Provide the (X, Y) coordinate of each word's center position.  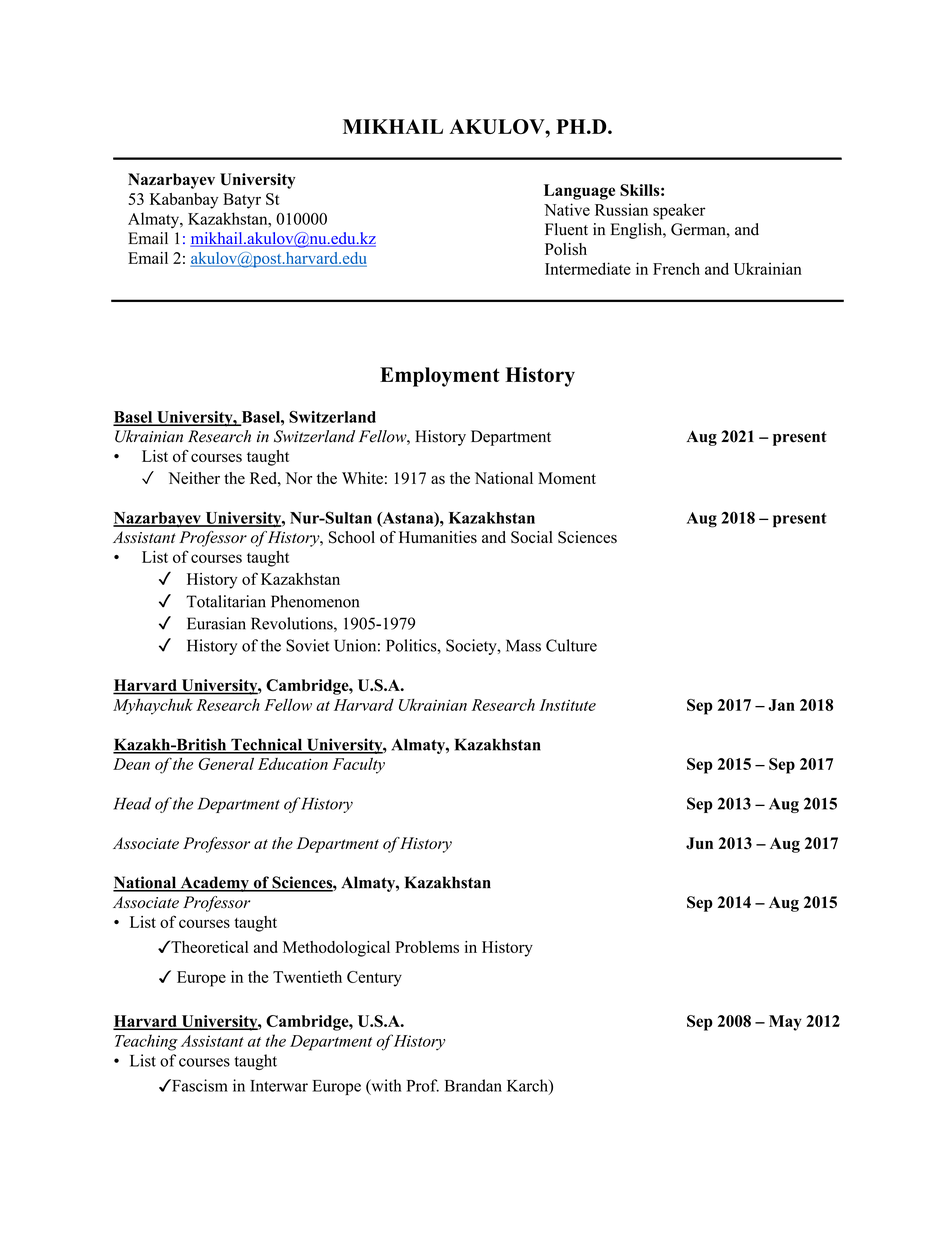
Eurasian (216, 623)
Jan (781, 705)
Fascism (199, 1085)
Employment (440, 377)
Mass (523, 645)
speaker (679, 211)
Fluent (566, 229)
